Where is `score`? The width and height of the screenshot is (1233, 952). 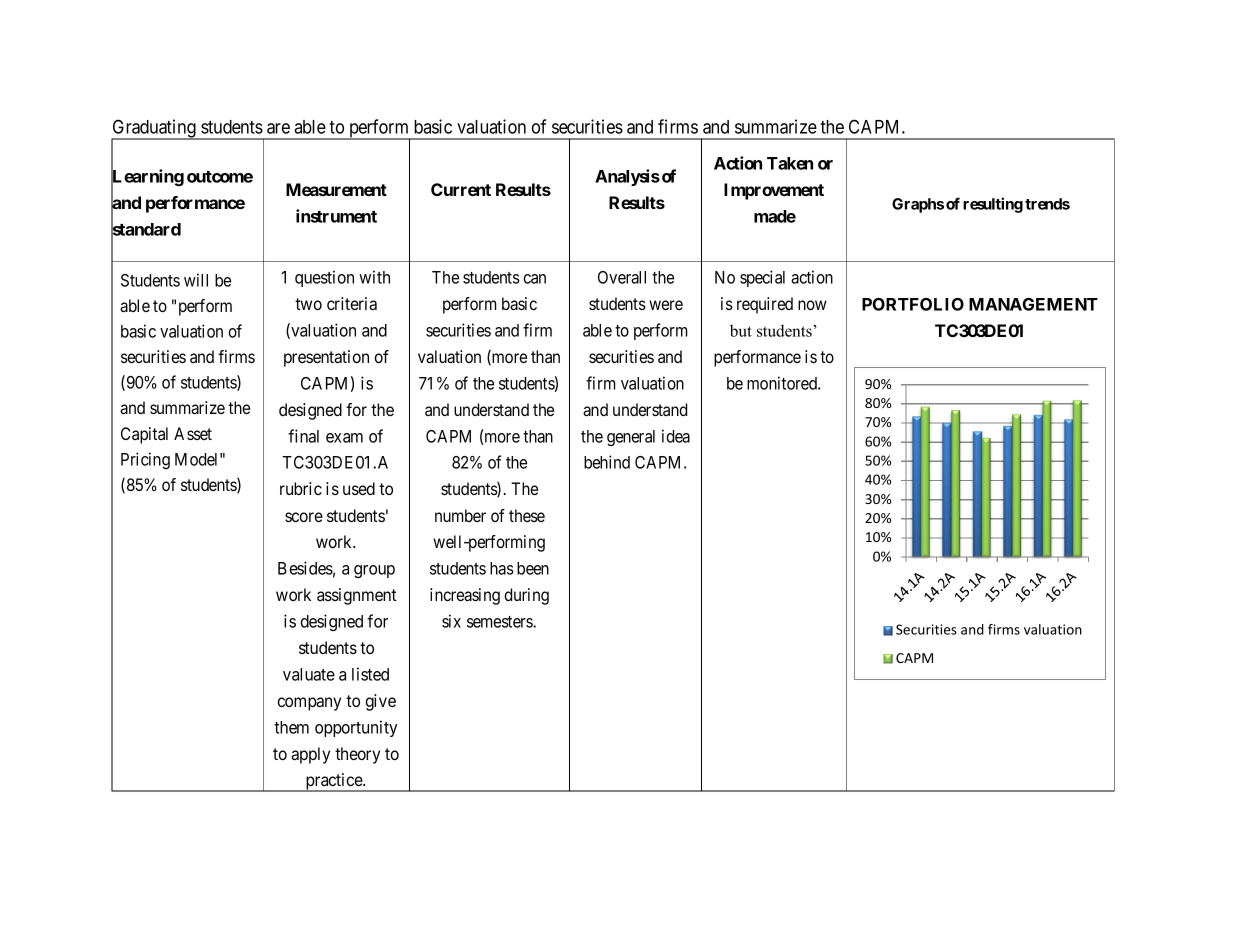
score is located at coordinates (304, 517).
